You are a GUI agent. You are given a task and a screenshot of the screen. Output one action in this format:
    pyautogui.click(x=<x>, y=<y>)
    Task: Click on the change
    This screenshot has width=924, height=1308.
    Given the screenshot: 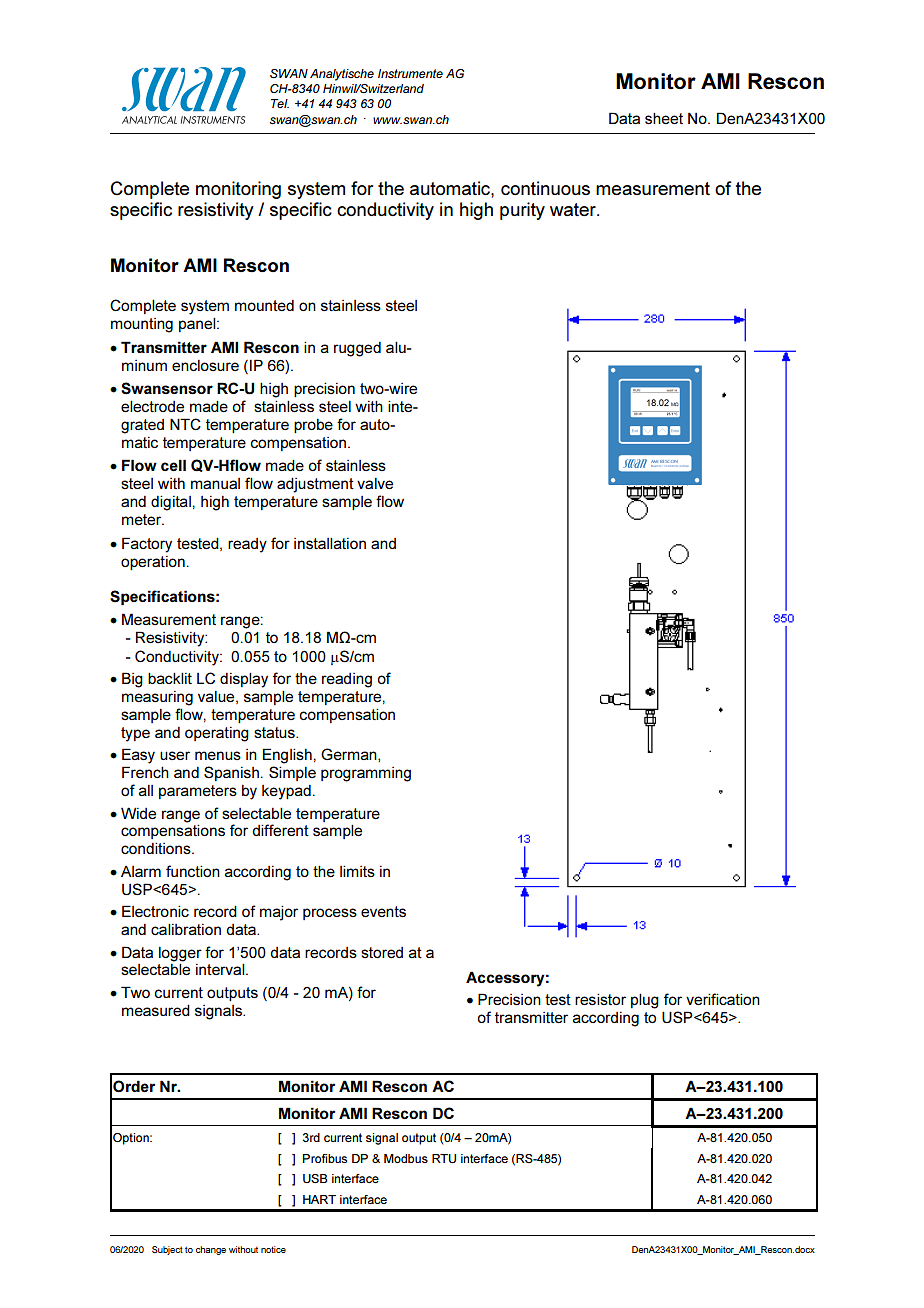 What is the action you would take?
    pyautogui.click(x=211, y=1250)
